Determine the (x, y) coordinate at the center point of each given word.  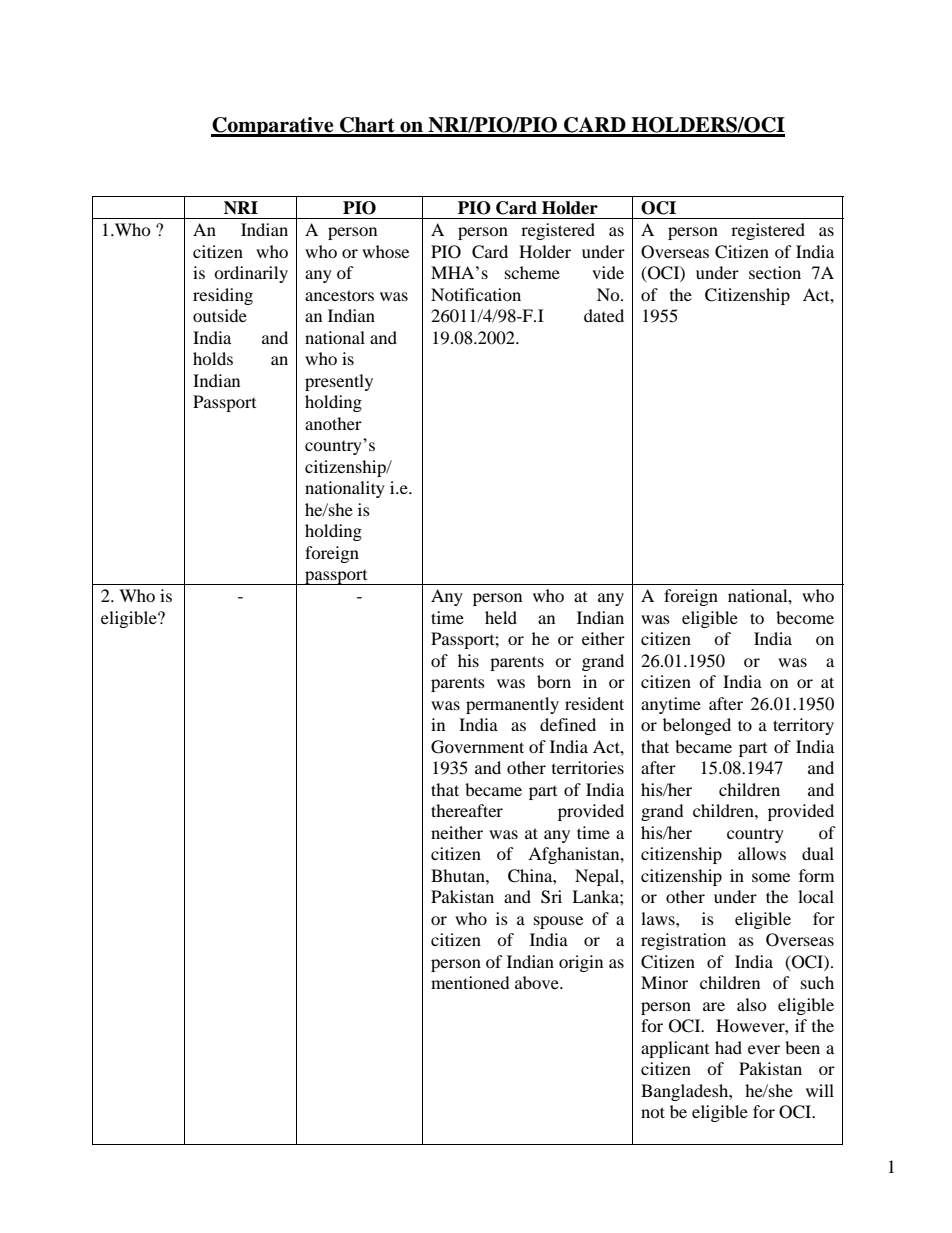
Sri (551, 897)
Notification (476, 294)
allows (762, 853)
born (554, 681)
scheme (532, 272)
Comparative (273, 127)
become (805, 617)
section (775, 272)
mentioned (470, 982)
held (501, 617)
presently (339, 382)
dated (604, 315)
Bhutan (459, 875)
